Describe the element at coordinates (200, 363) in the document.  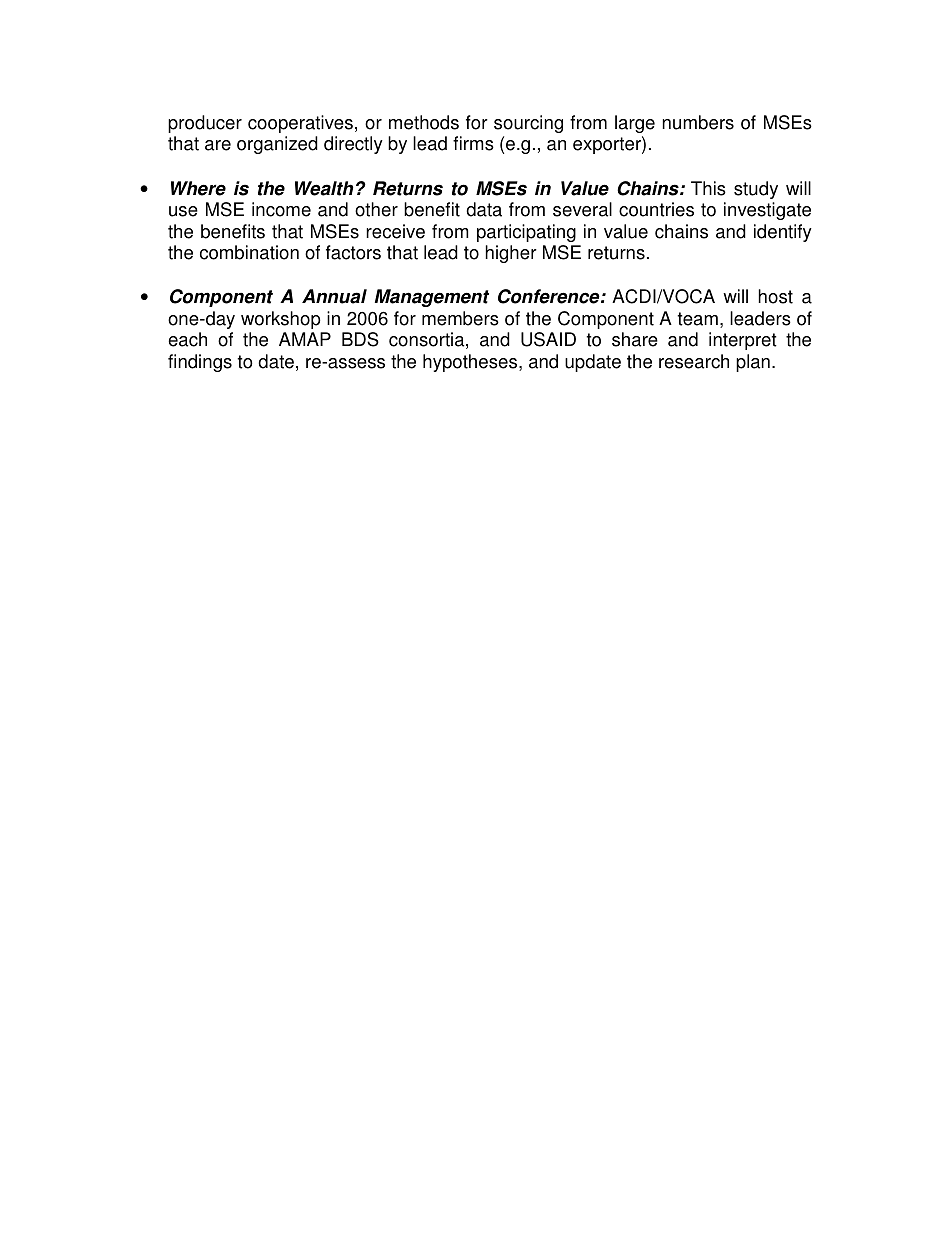
I see `findings` at that location.
